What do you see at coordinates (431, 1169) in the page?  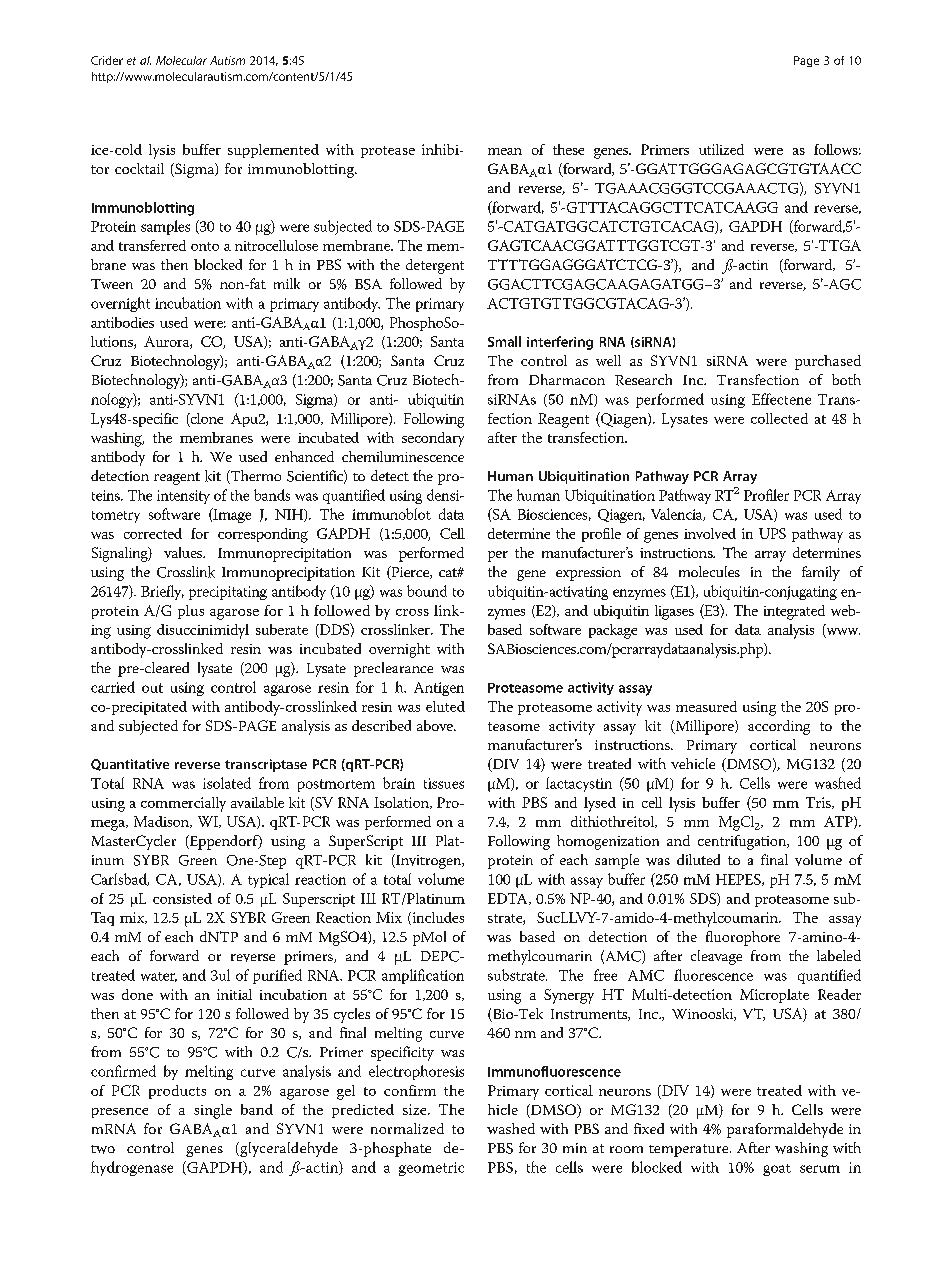 I see `geometric` at bounding box center [431, 1169].
